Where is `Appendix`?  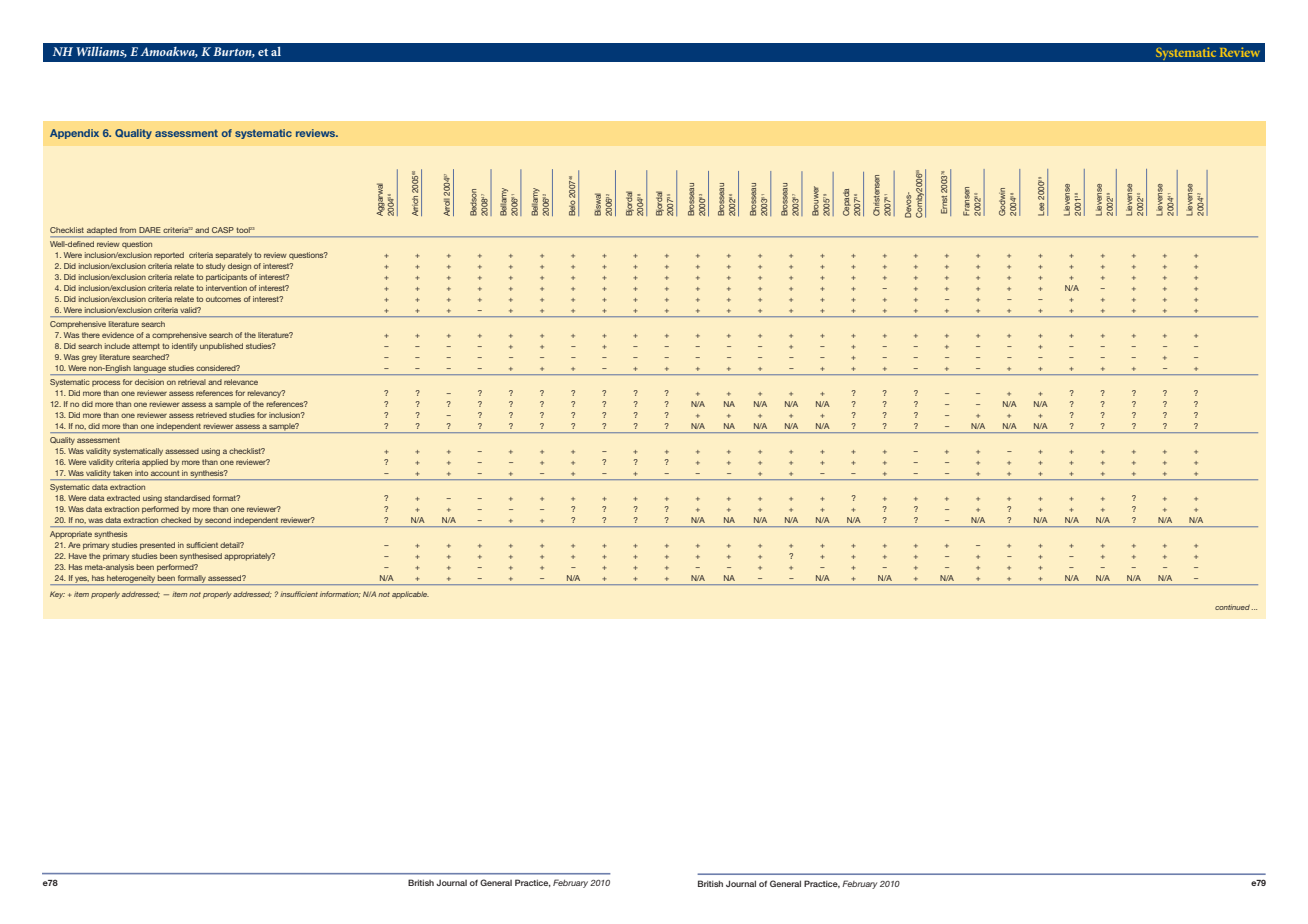 Appendix is located at coordinates (74, 134).
